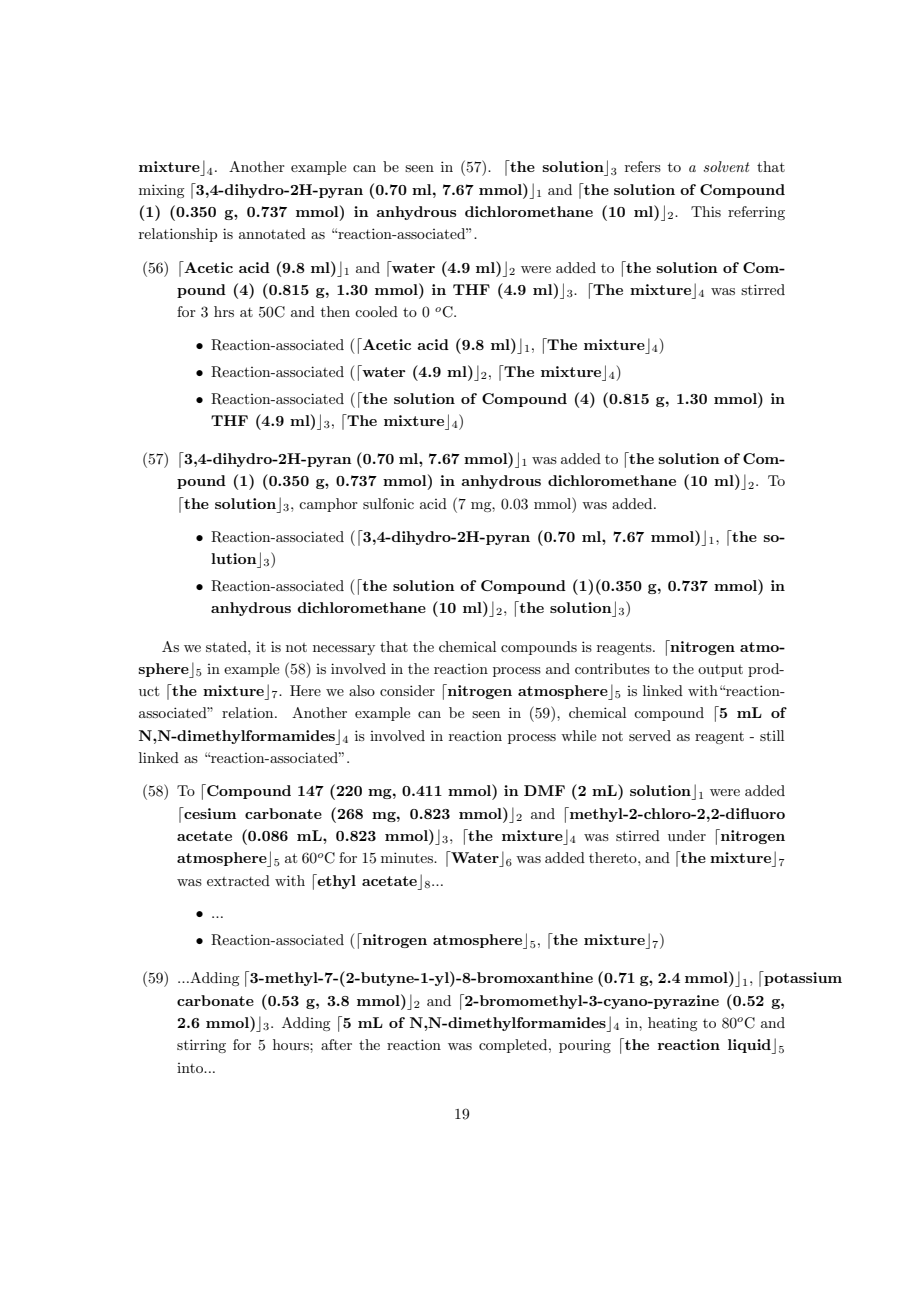 The width and height of the image is (924, 1308). I want to click on consider, so click(407, 690).
